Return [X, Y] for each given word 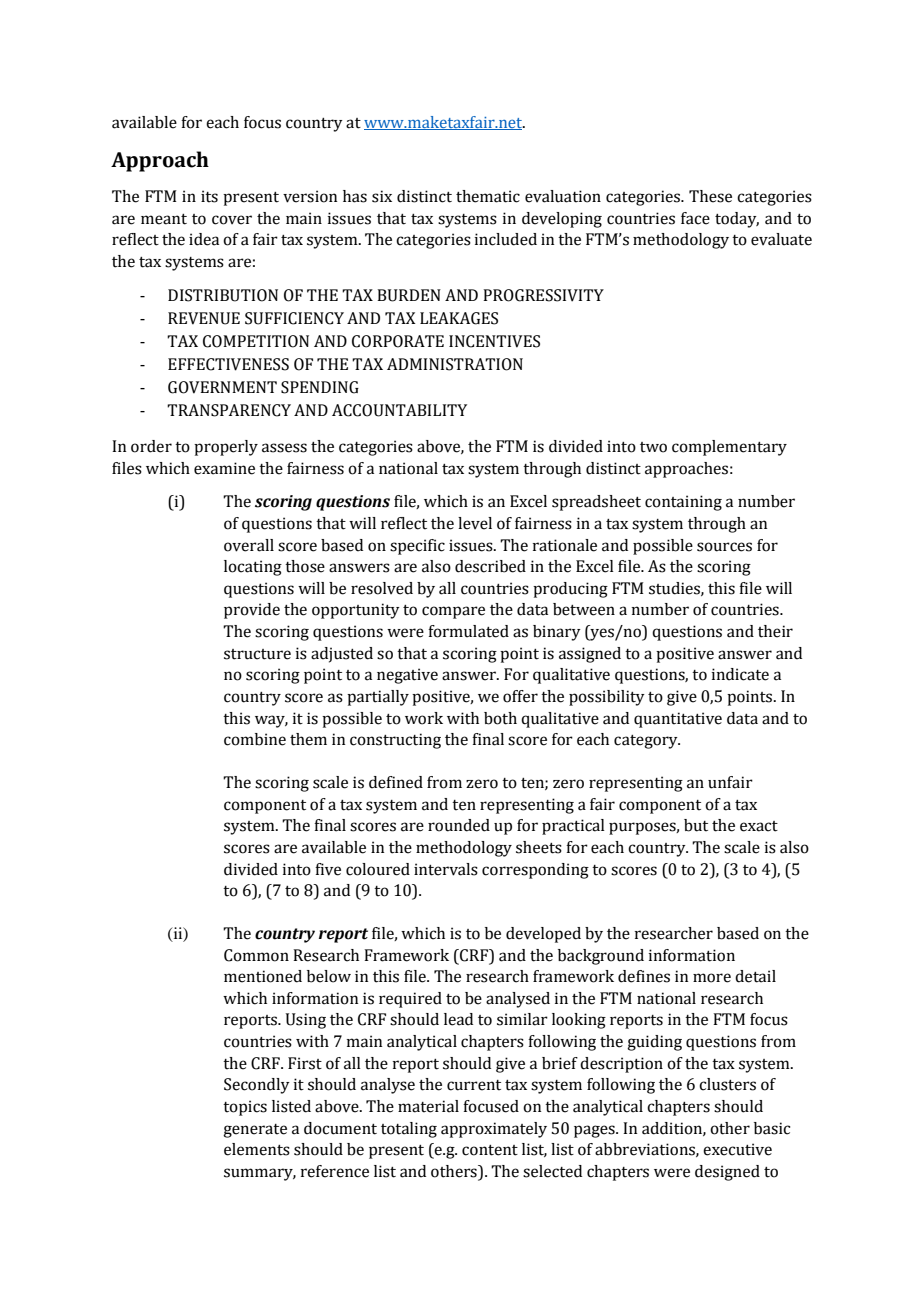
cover [232, 220]
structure [257, 654]
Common [256, 955]
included [506, 239]
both [500, 718]
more [712, 978]
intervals [446, 869]
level [475, 523]
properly [226, 448]
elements [257, 1149]
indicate [740, 674]
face [695, 218]
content [490, 1150]
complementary [729, 448]
